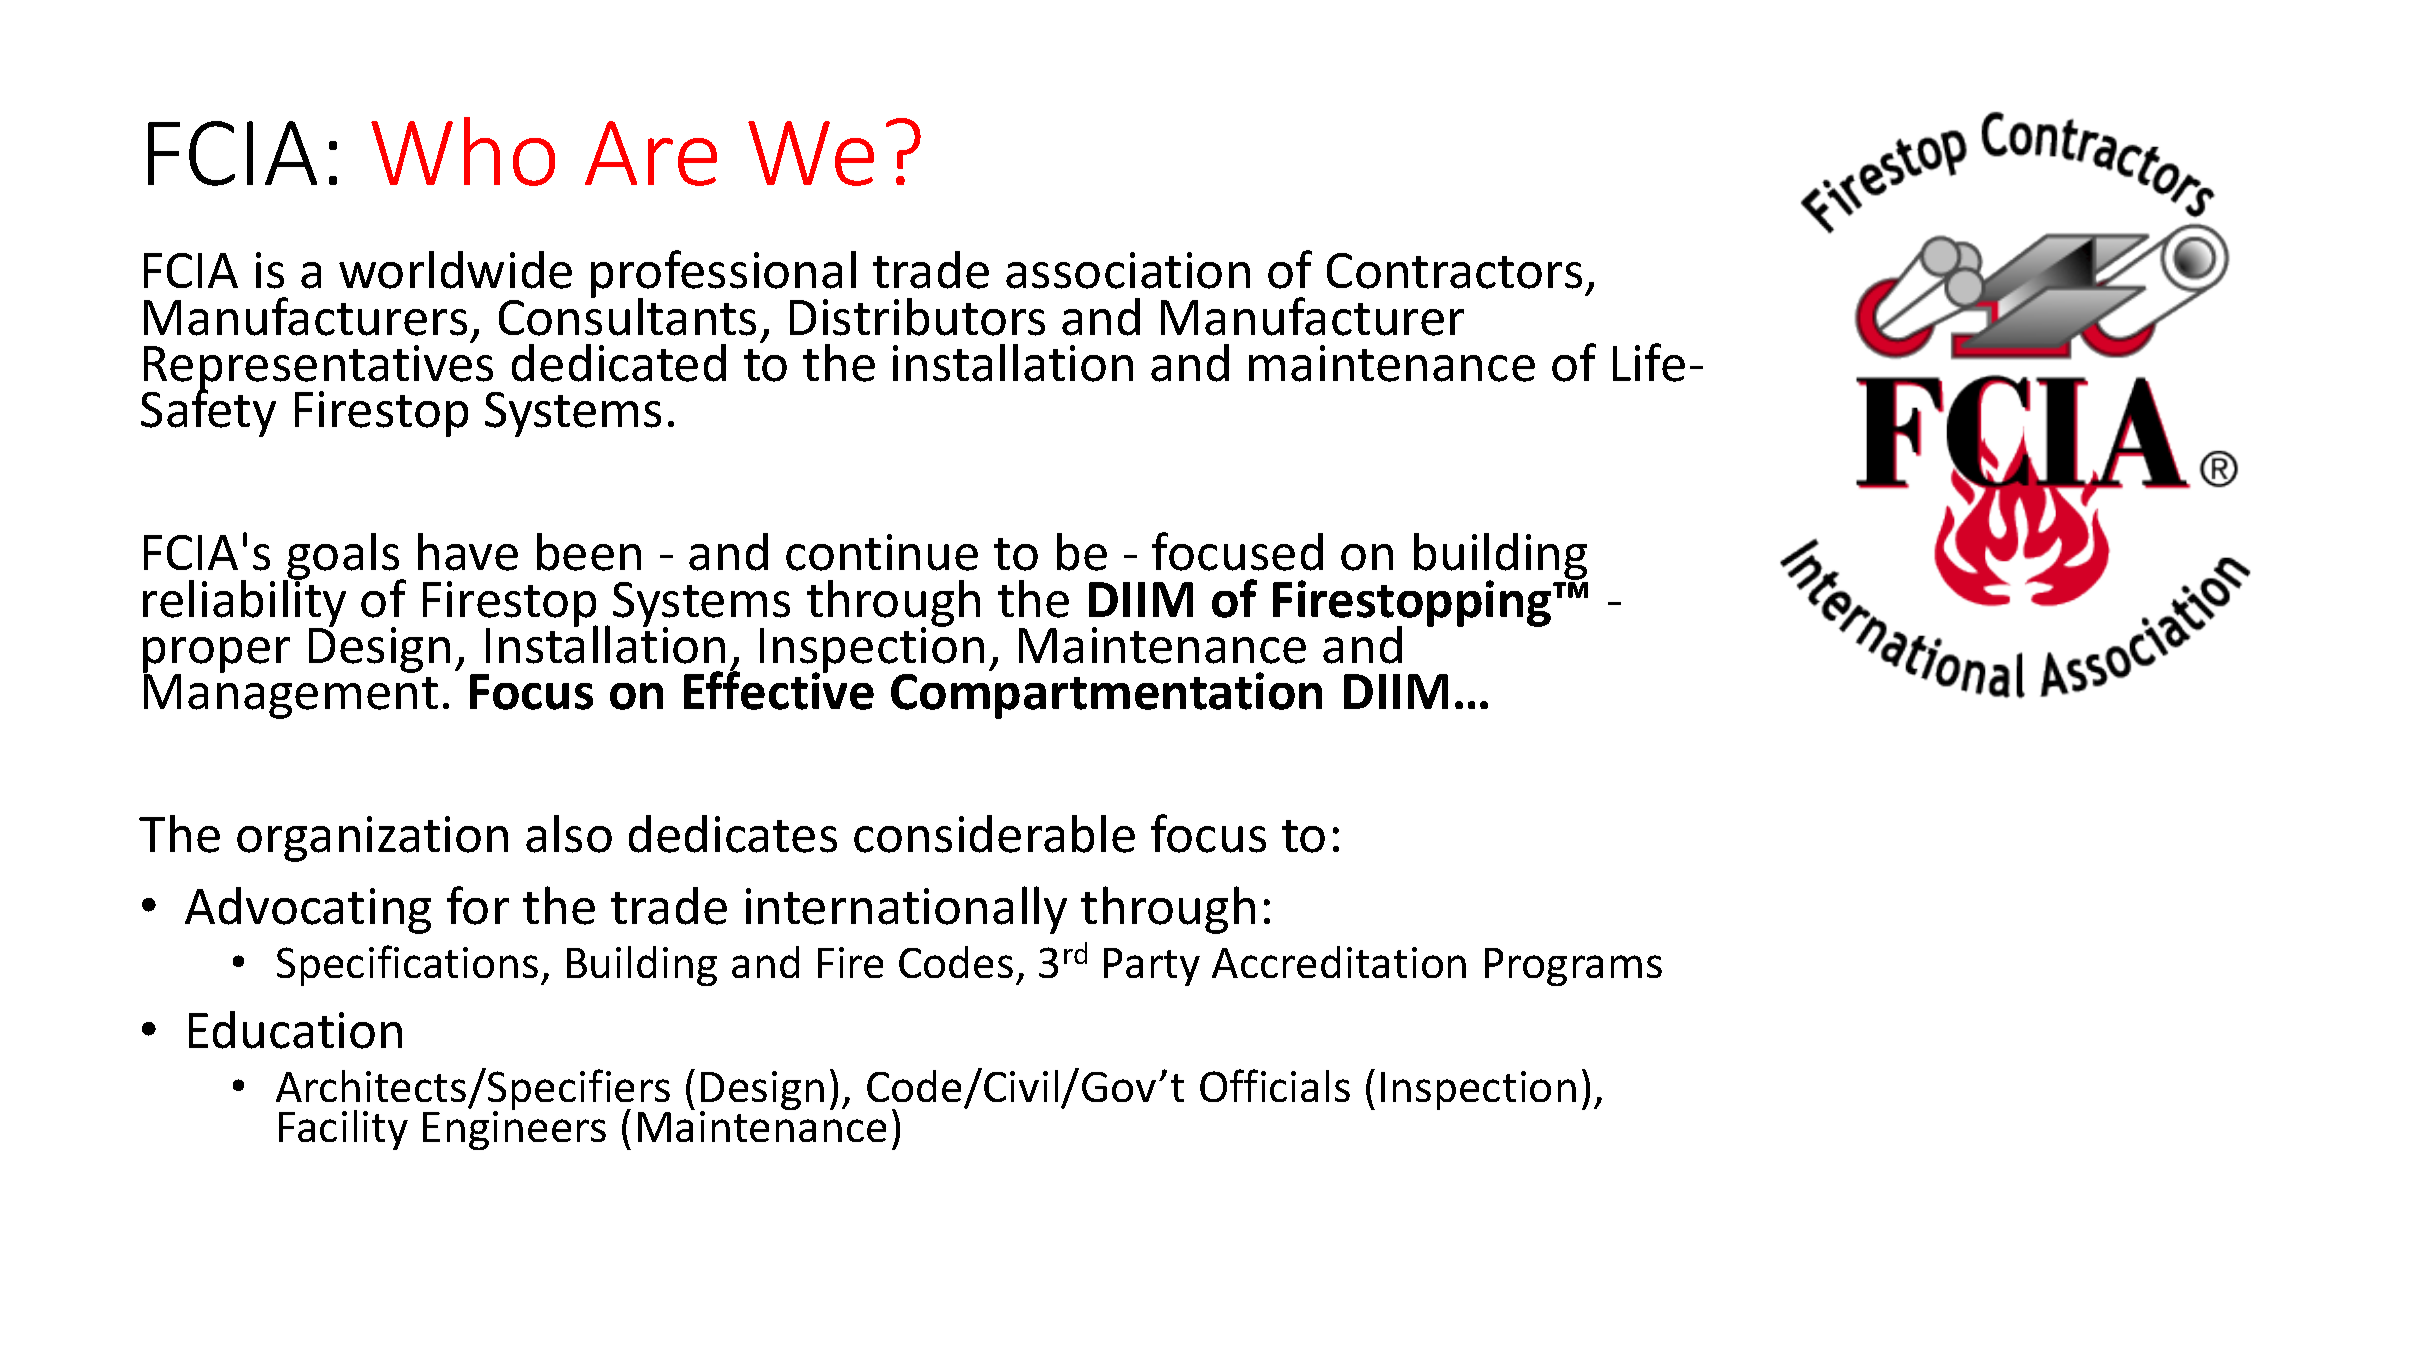 This page has width=2409, height=1355. I want to click on Accreditation, so click(1339, 962).
